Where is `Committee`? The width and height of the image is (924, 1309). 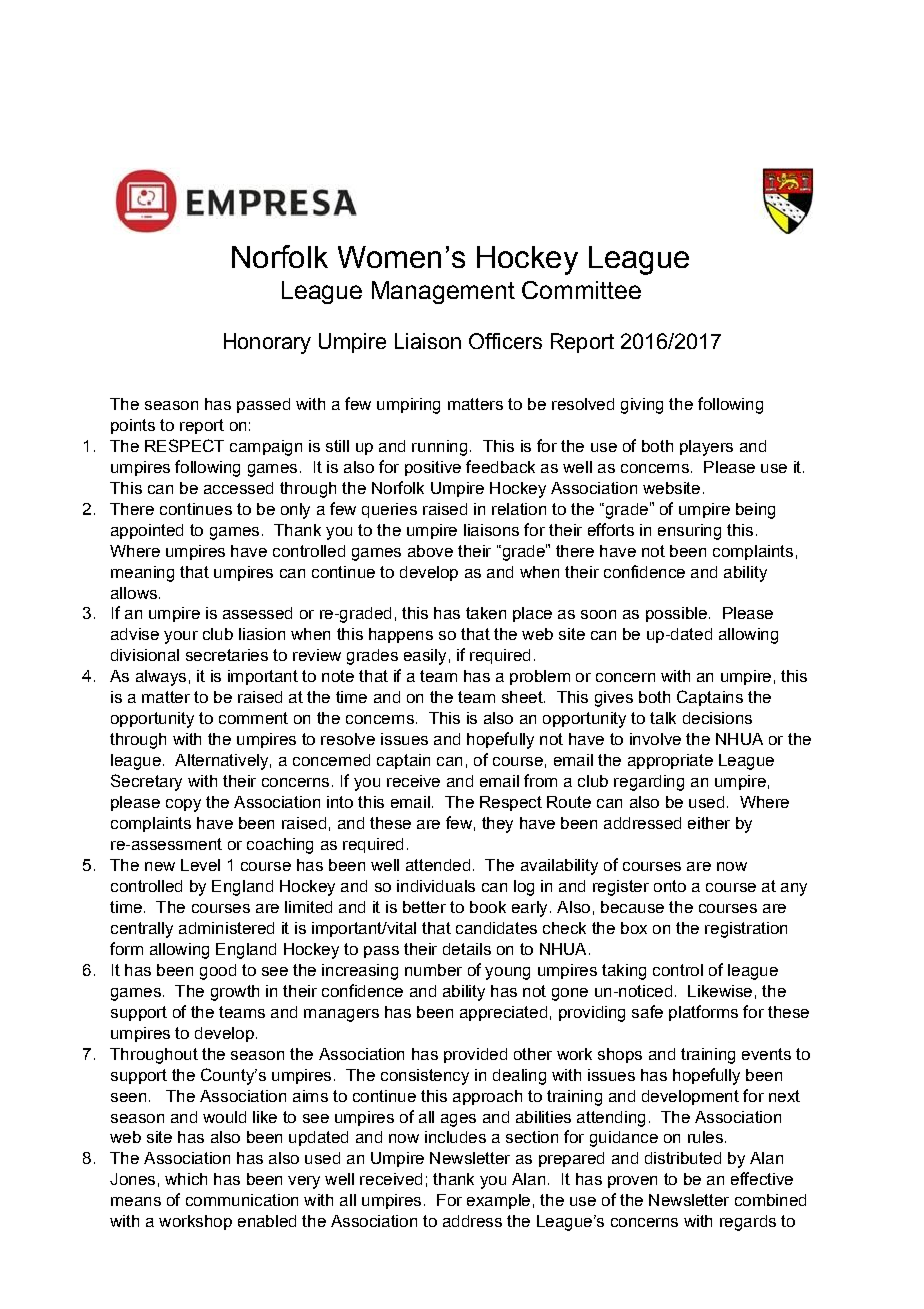 Committee is located at coordinates (581, 290).
